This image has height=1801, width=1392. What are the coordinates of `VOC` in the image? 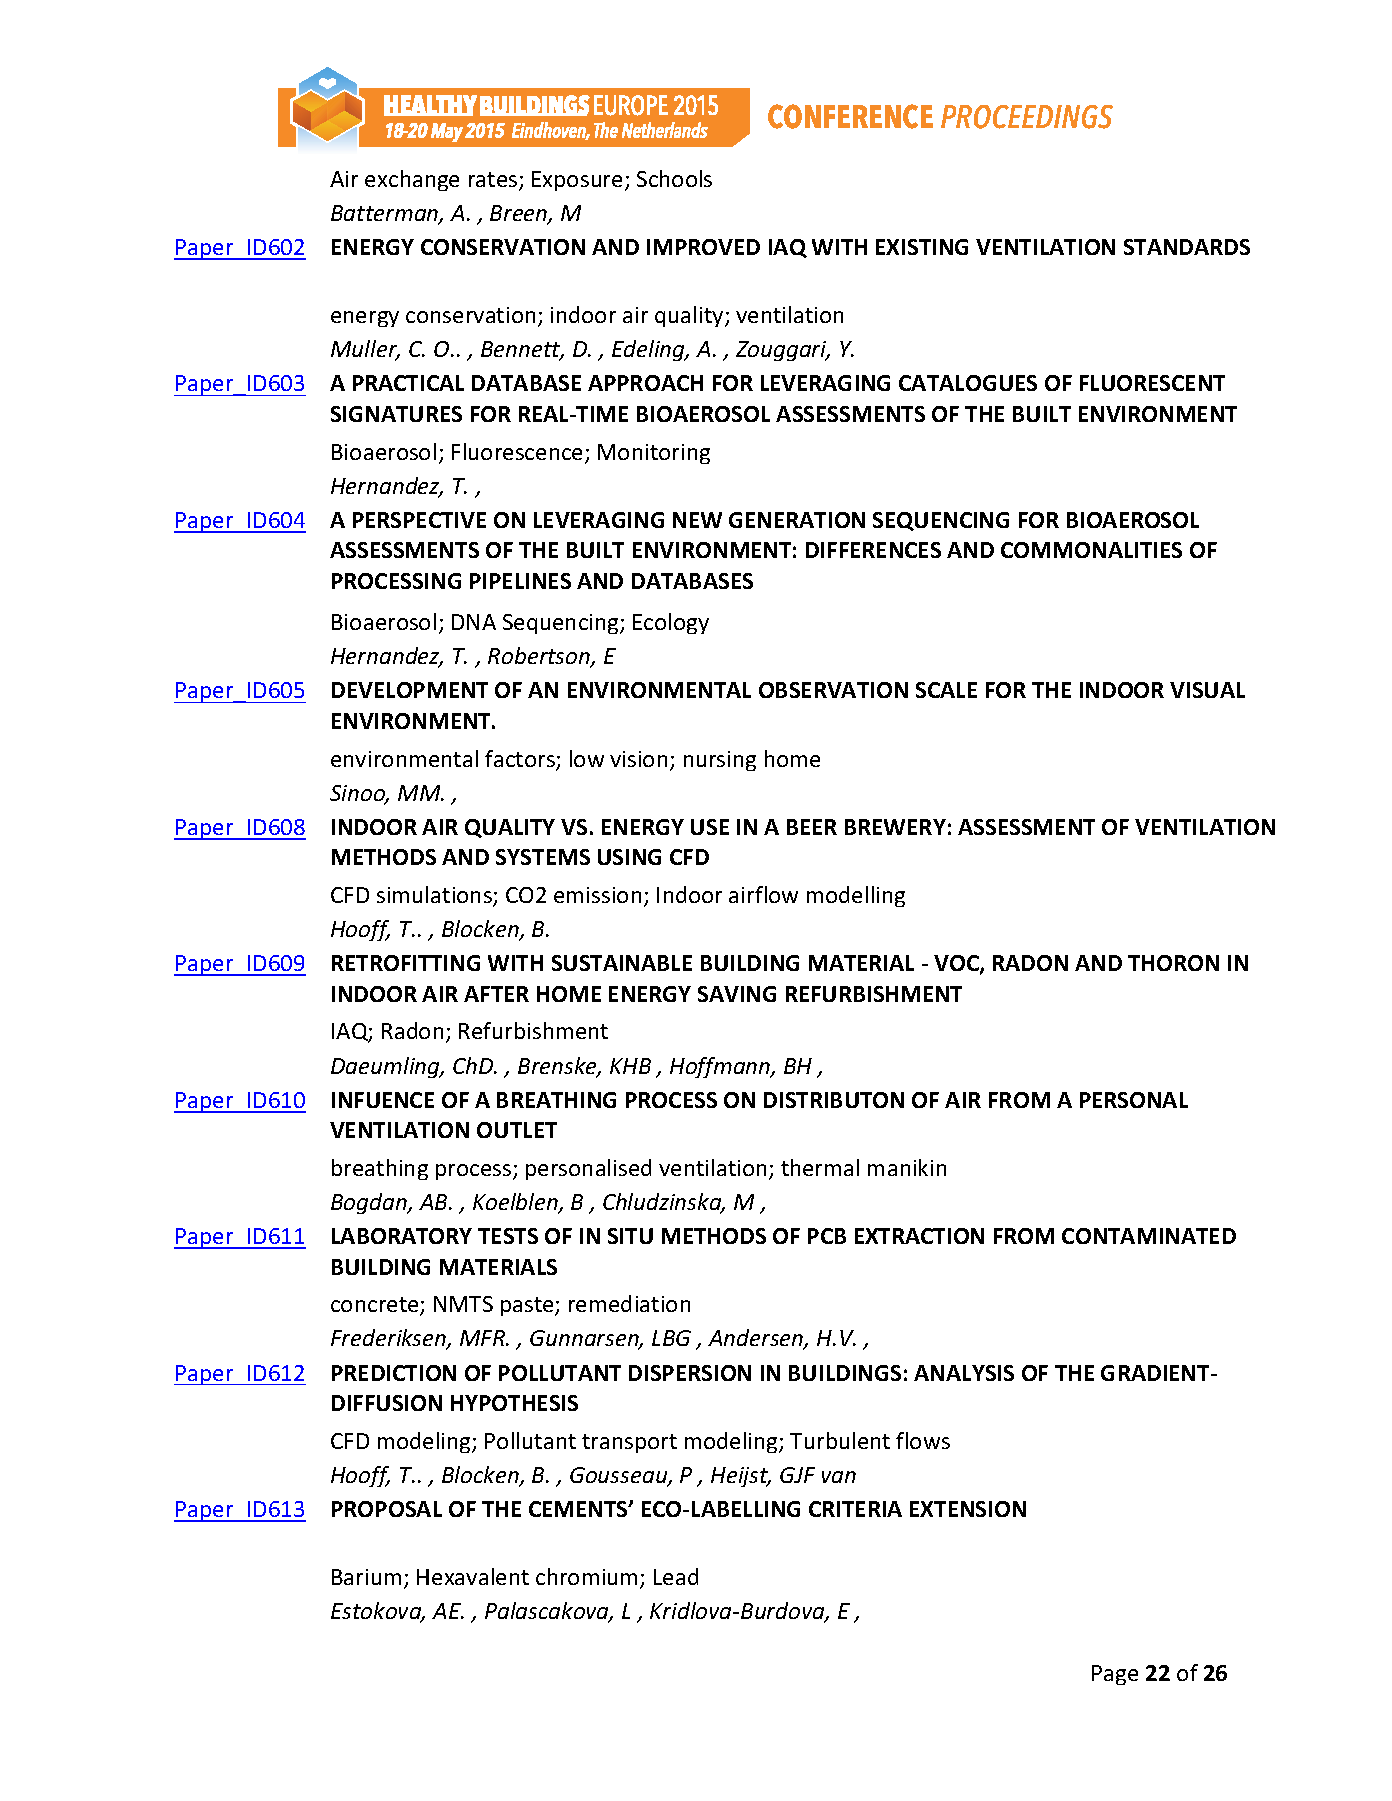 It's located at (957, 964).
